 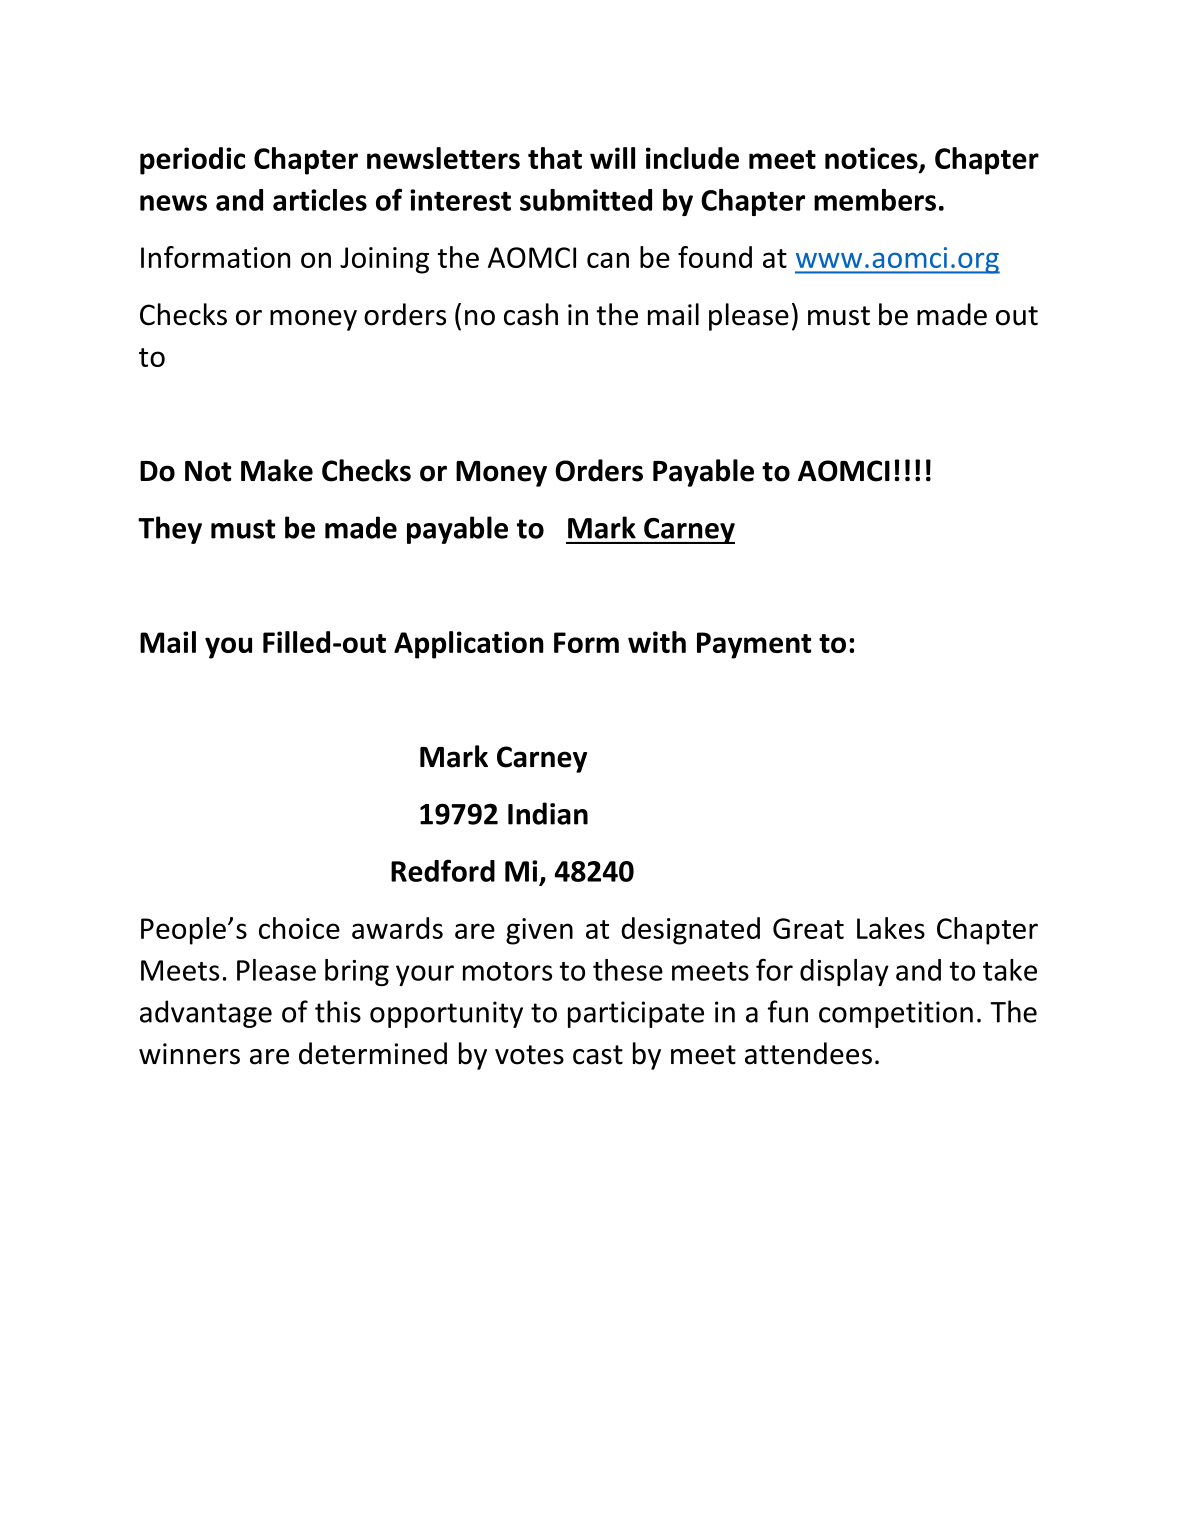 What do you see at coordinates (657, 642) in the page?
I see `with` at bounding box center [657, 642].
